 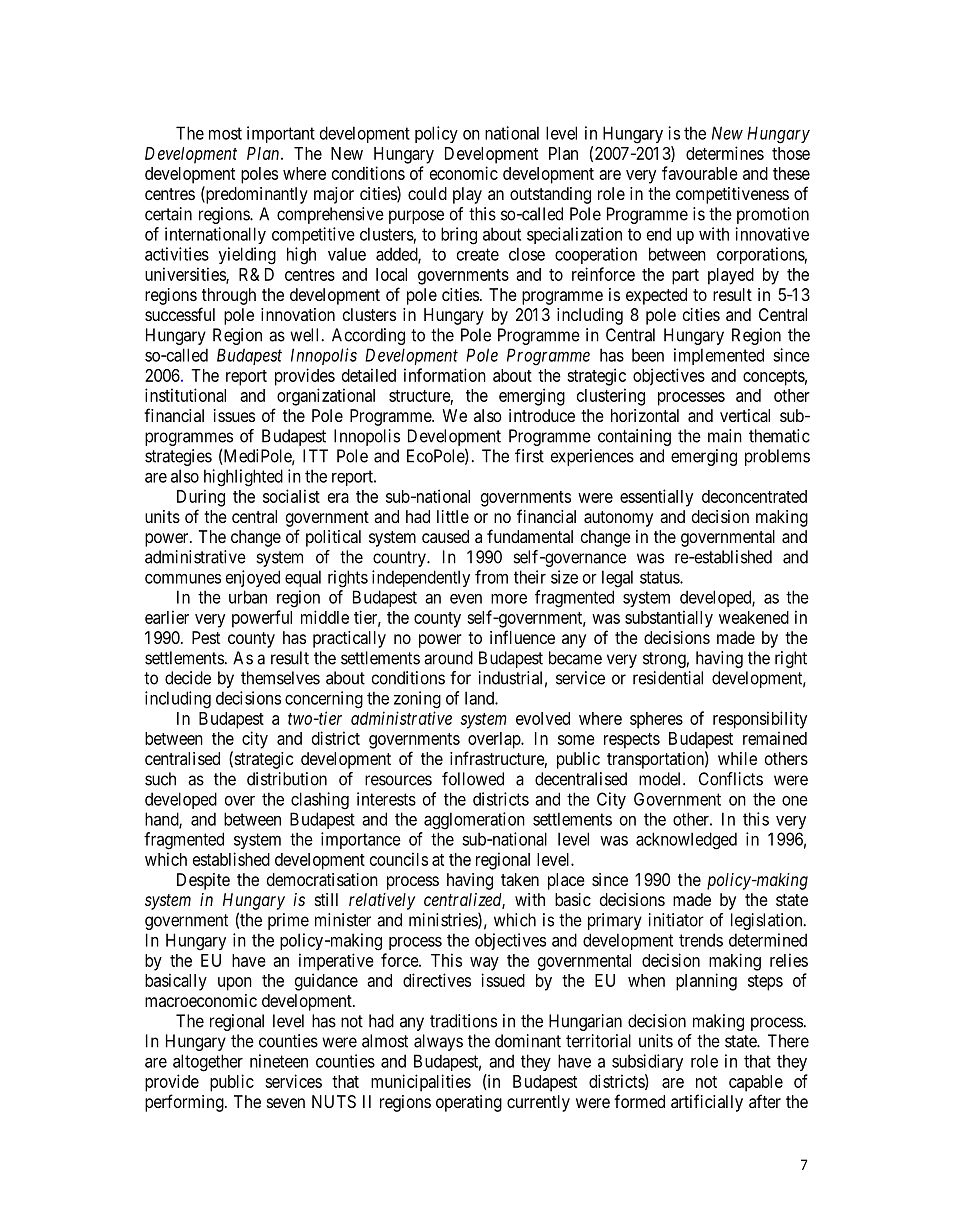 What do you see at coordinates (725, 153) in the screenshot?
I see `determines` at bounding box center [725, 153].
